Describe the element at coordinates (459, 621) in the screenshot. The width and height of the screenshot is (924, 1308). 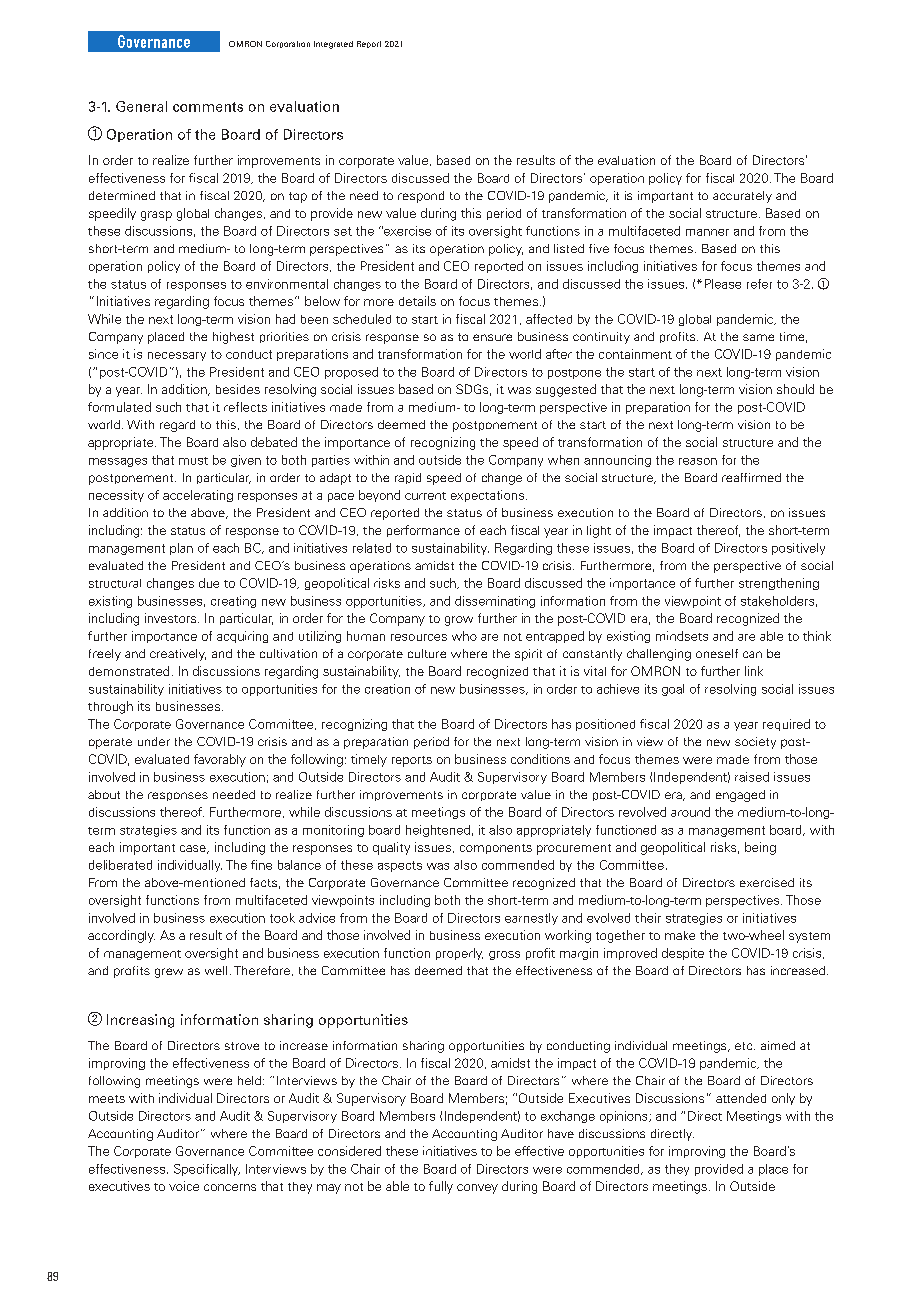
I see `grow` at that location.
